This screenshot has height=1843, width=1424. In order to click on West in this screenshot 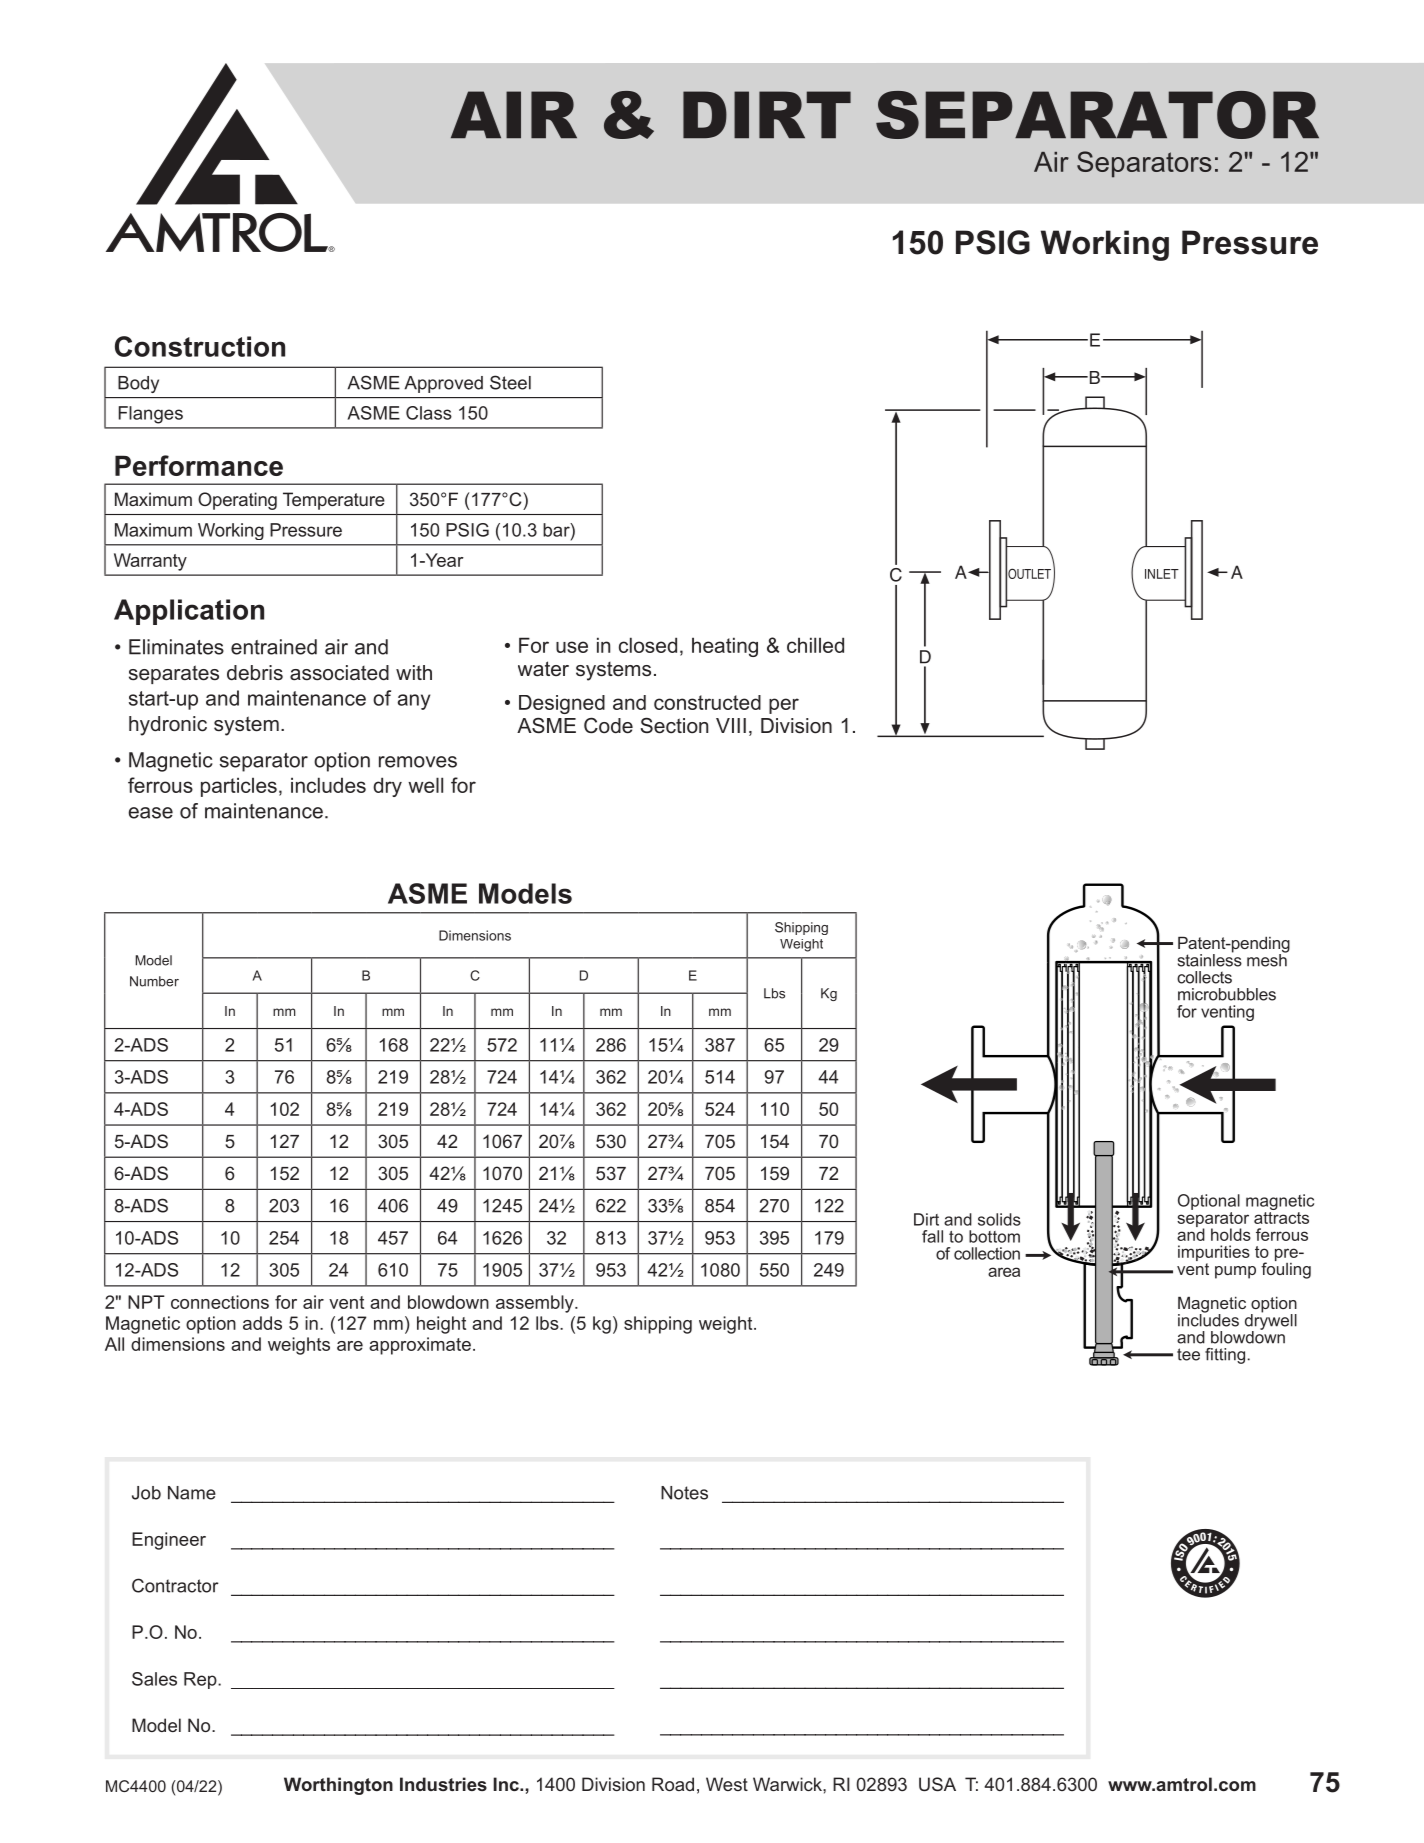, I will do `click(727, 1784)`.
